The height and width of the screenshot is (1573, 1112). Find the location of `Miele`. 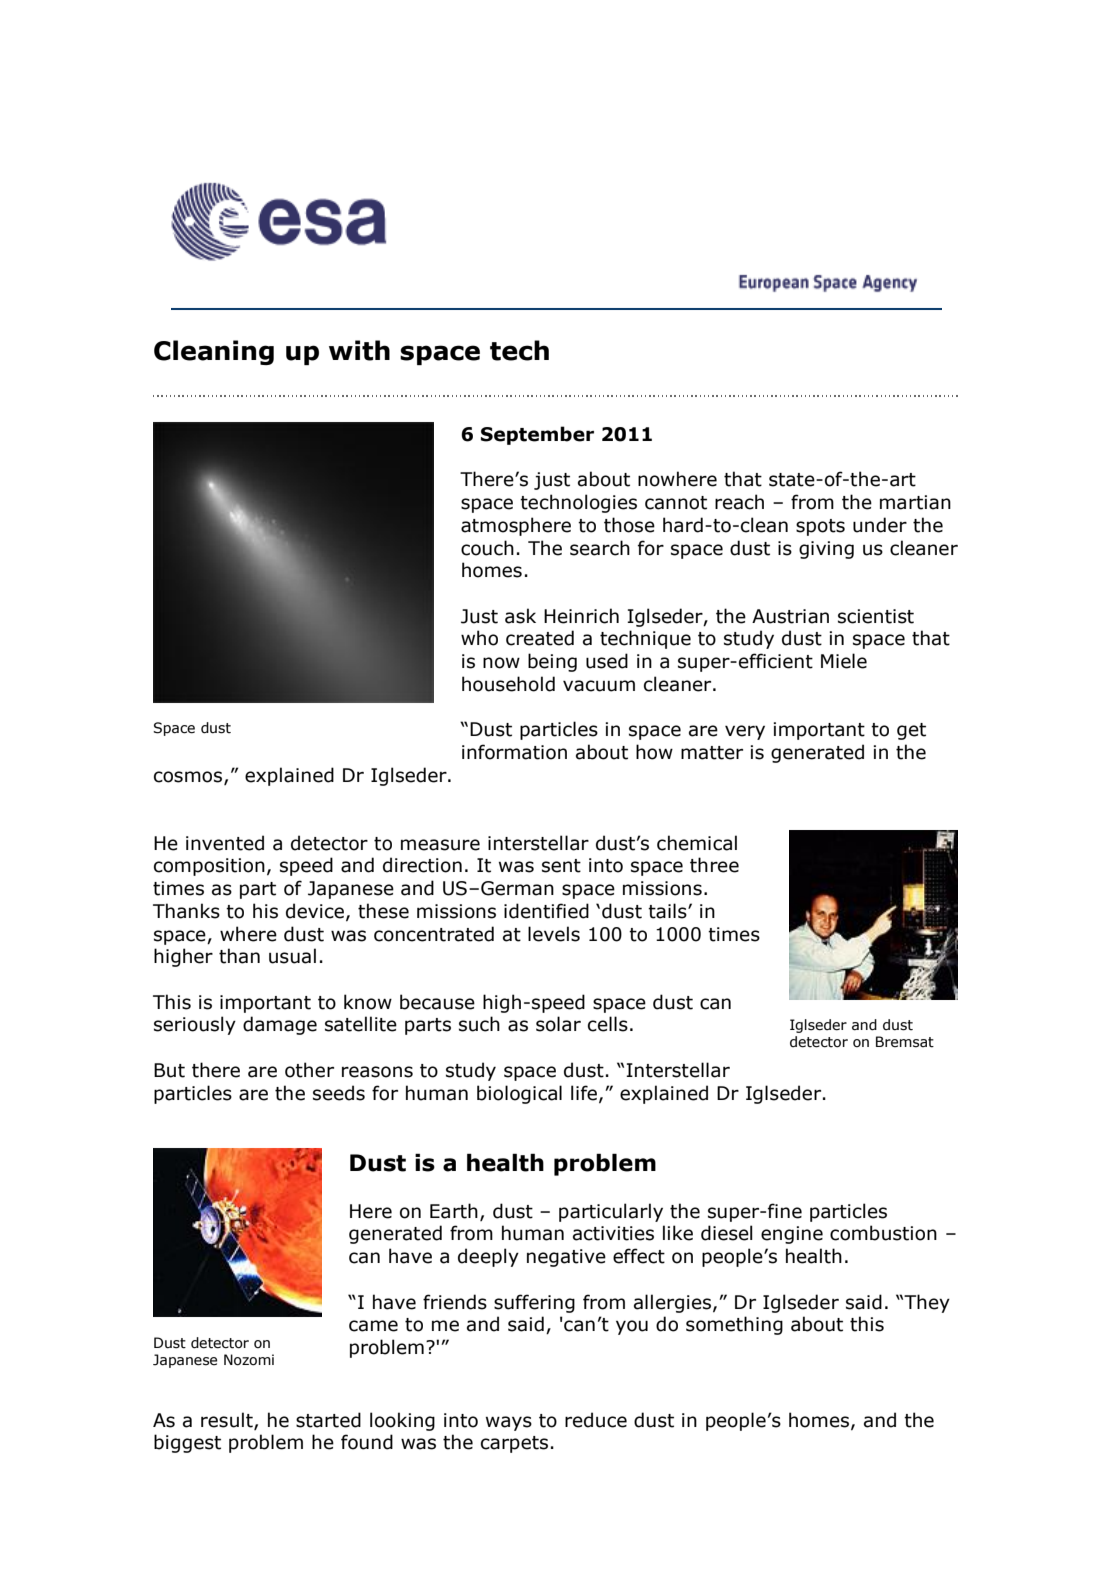

Miele is located at coordinates (844, 661).
